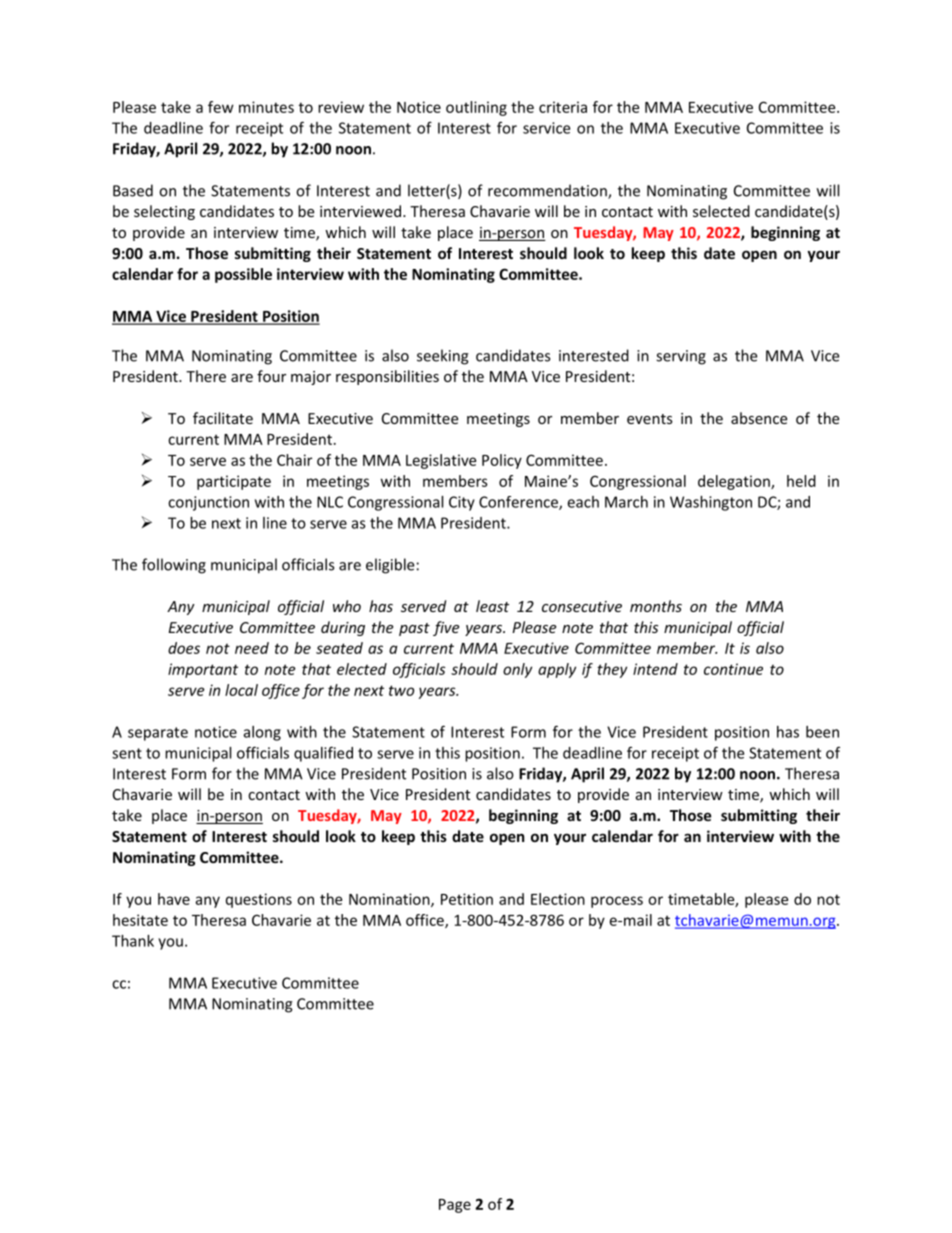 The image size is (952, 1233). What do you see at coordinates (617, 902) in the screenshot?
I see `process` at bounding box center [617, 902].
